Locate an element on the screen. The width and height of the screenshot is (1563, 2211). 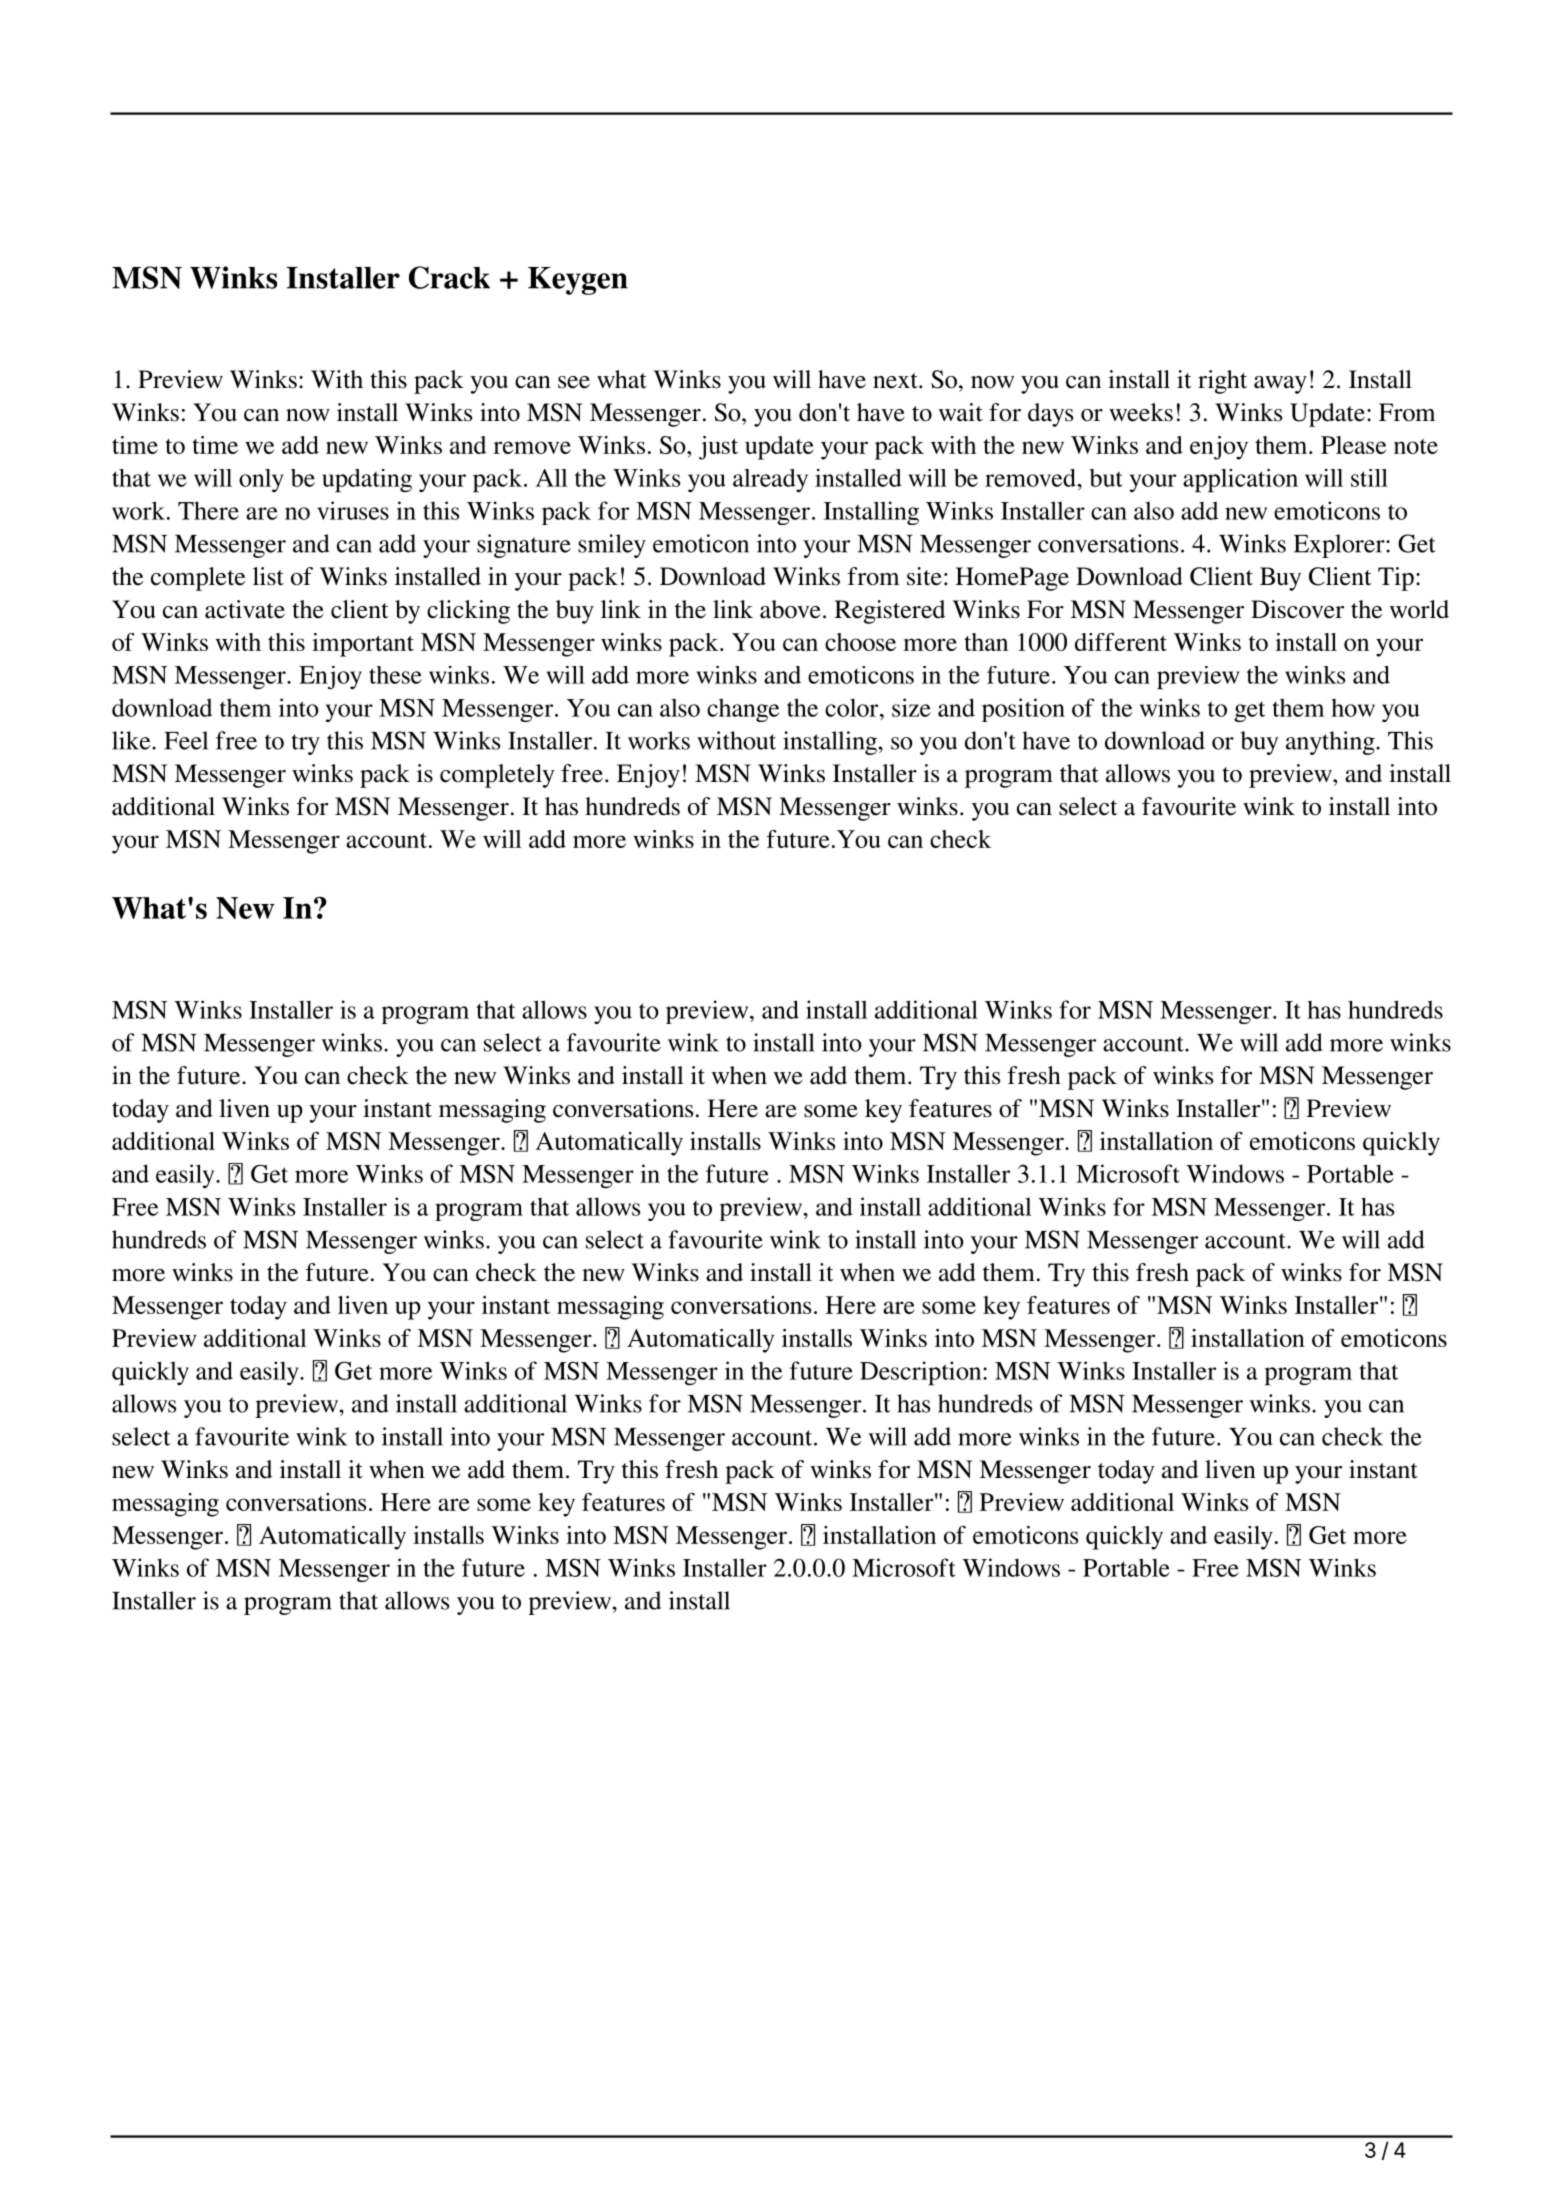
like is located at coordinates (132, 740).
